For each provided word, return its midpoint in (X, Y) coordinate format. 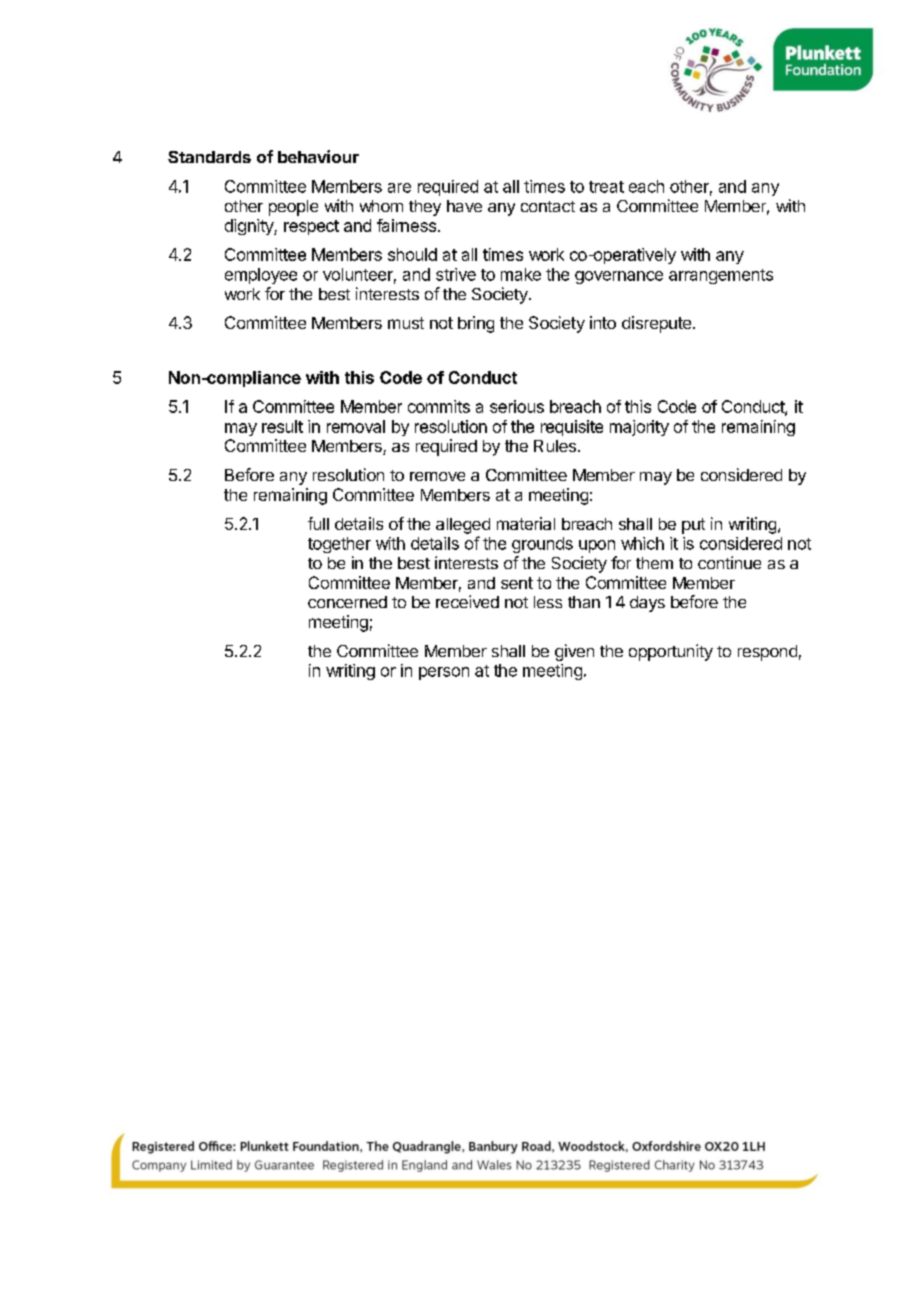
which (642, 543)
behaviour (318, 156)
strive (456, 274)
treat (606, 187)
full (318, 523)
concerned (347, 602)
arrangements (721, 276)
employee (261, 276)
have (464, 206)
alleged (463, 526)
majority (639, 428)
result (282, 426)
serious (517, 406)
